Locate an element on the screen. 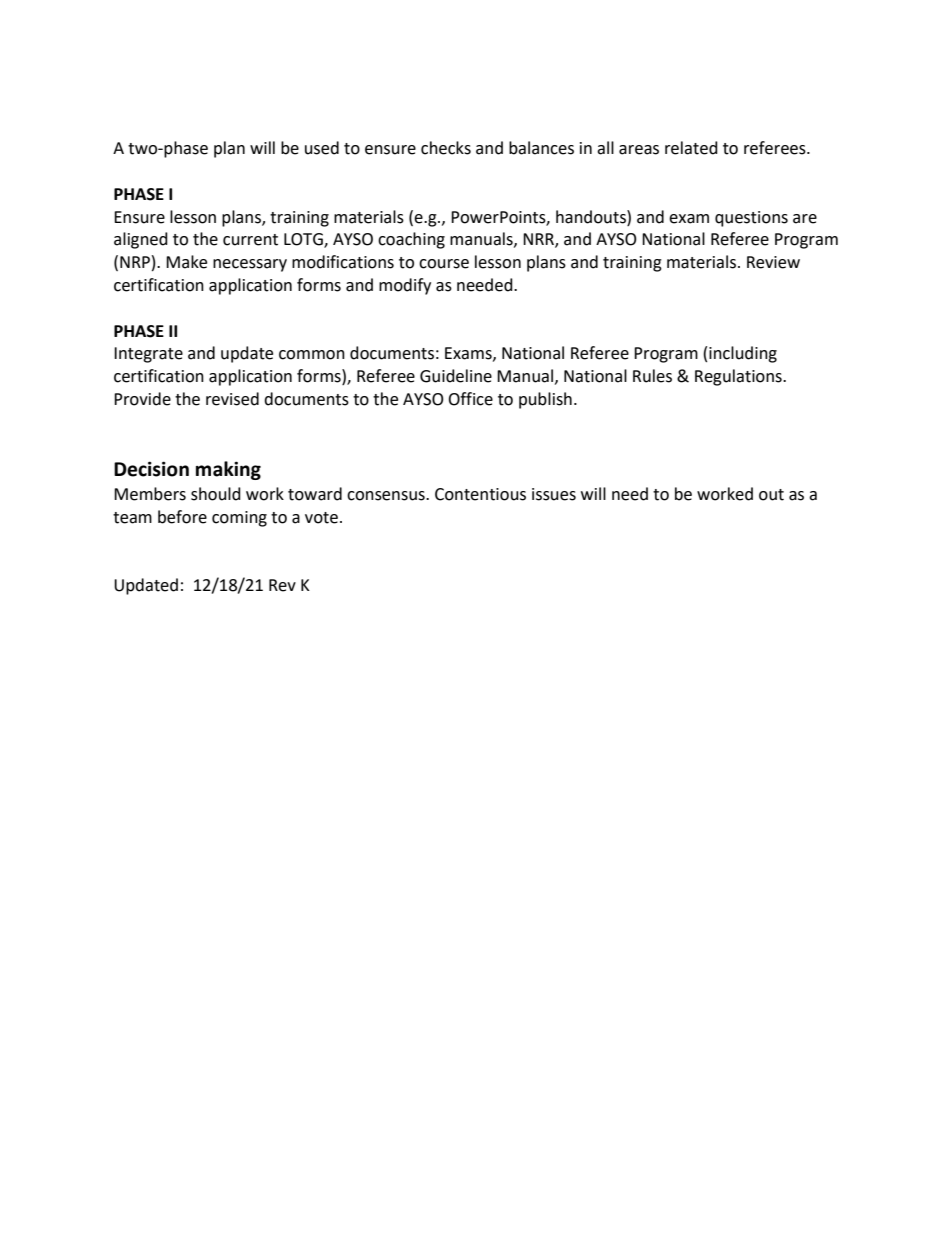  issues is located at coordinates (554, 494).
